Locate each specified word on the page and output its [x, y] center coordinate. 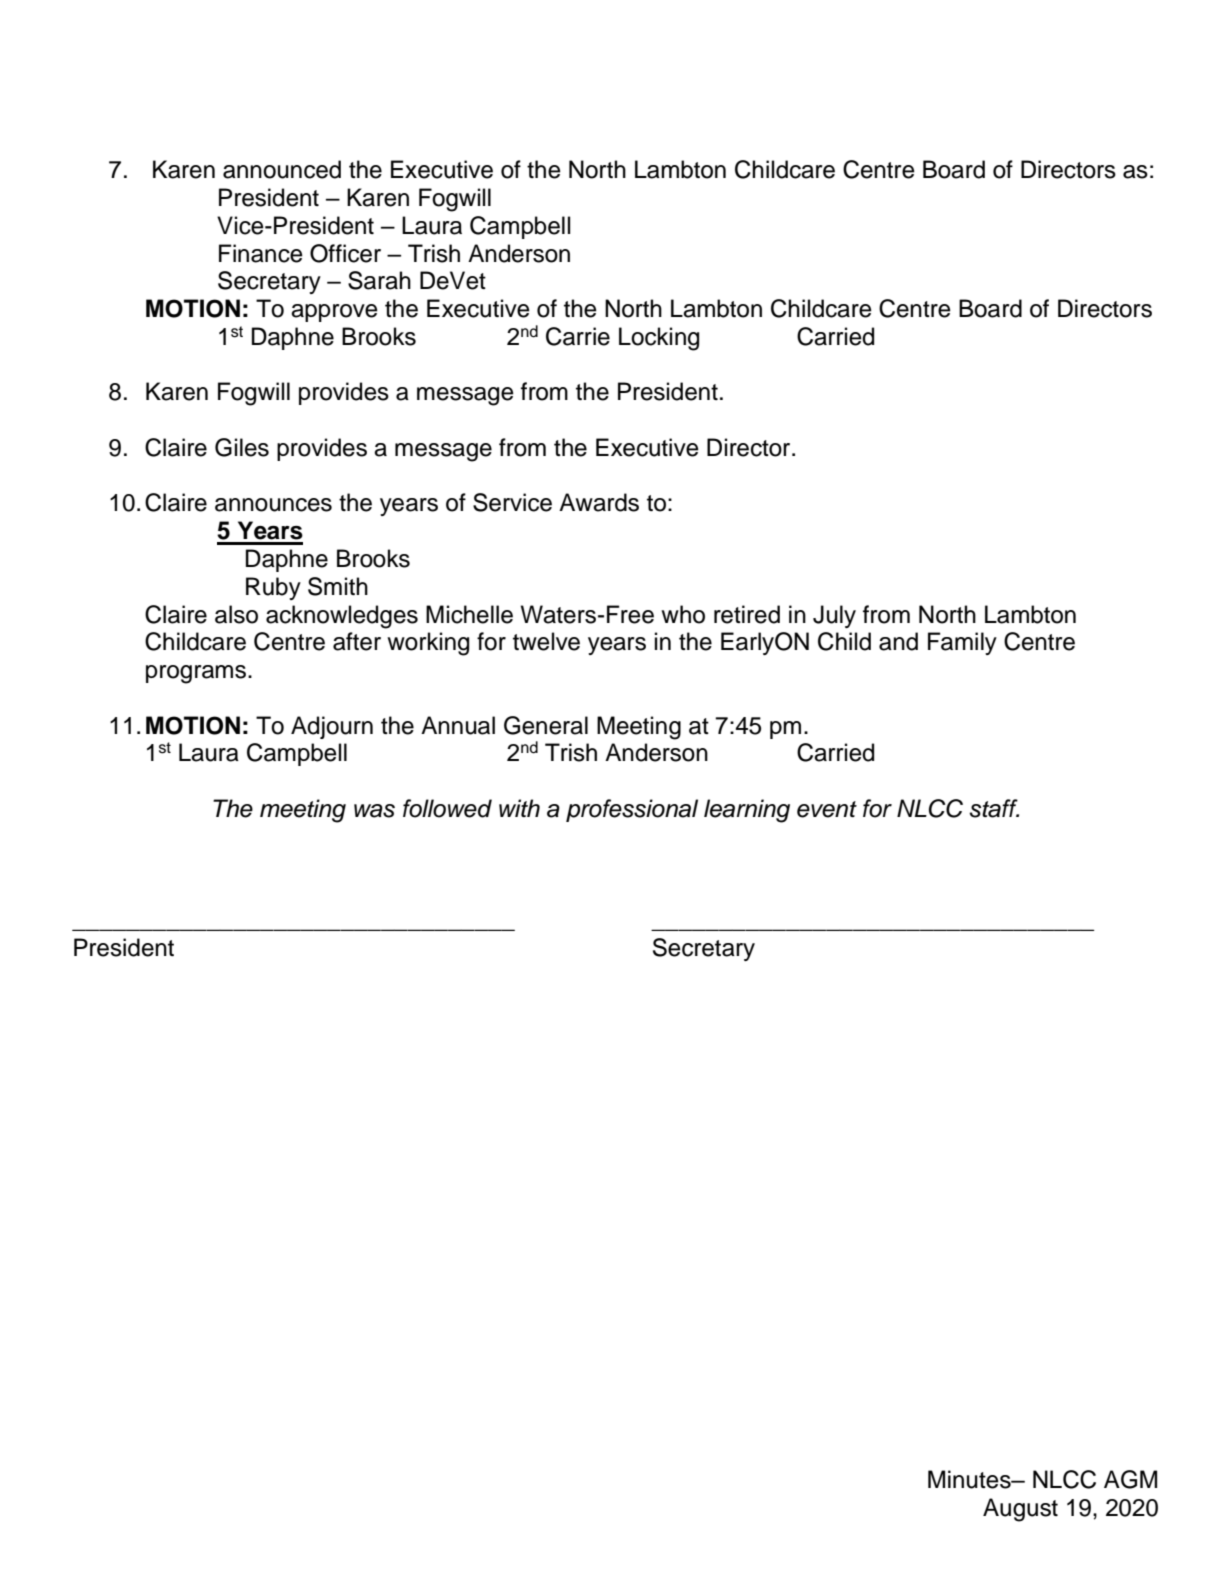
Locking [659, 339]
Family [962, 643]
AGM [1130, 1479]
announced [282, 169]
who [683, 614]
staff [994, 808]
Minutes [970, 1479]
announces [273, 505]
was [374, 811]
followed [447, 808]
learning [747, 811]
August [1020, 1510]
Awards [599, 502]
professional [632, 810]
